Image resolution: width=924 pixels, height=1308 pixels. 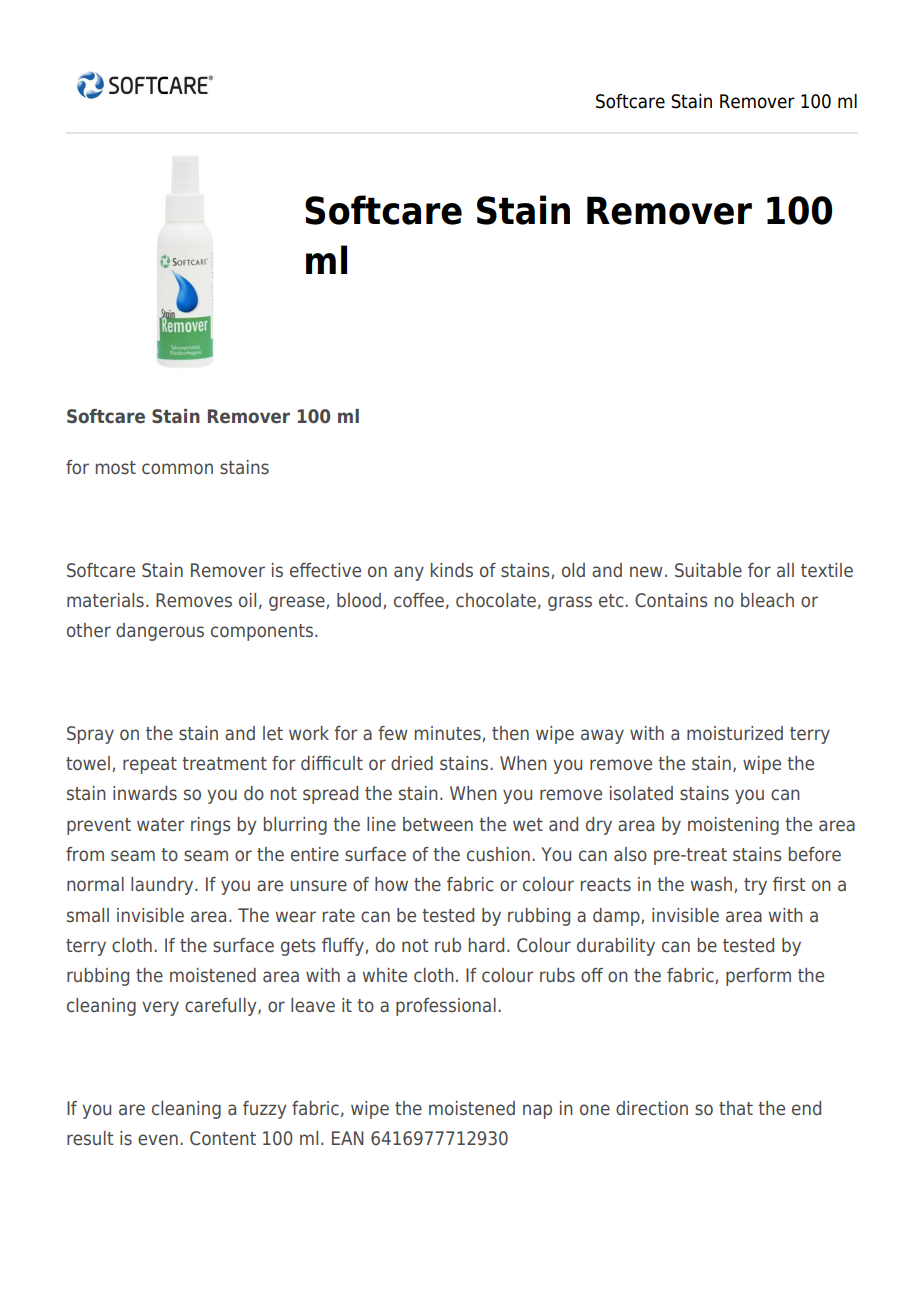 I want to click on inwards, so click(x=145, y=793).
